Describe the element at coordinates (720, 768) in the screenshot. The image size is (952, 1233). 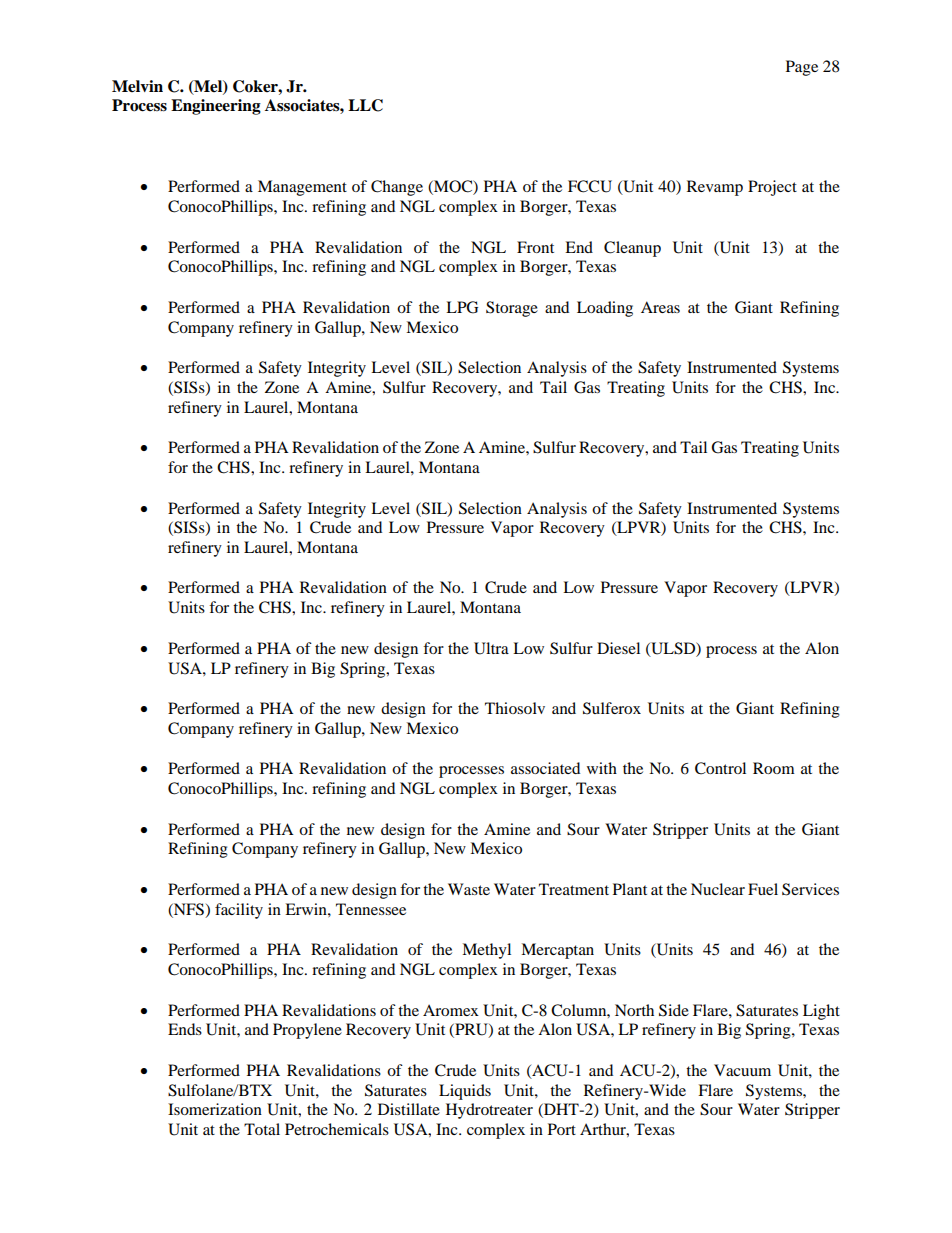
I see `Control` at that location.
